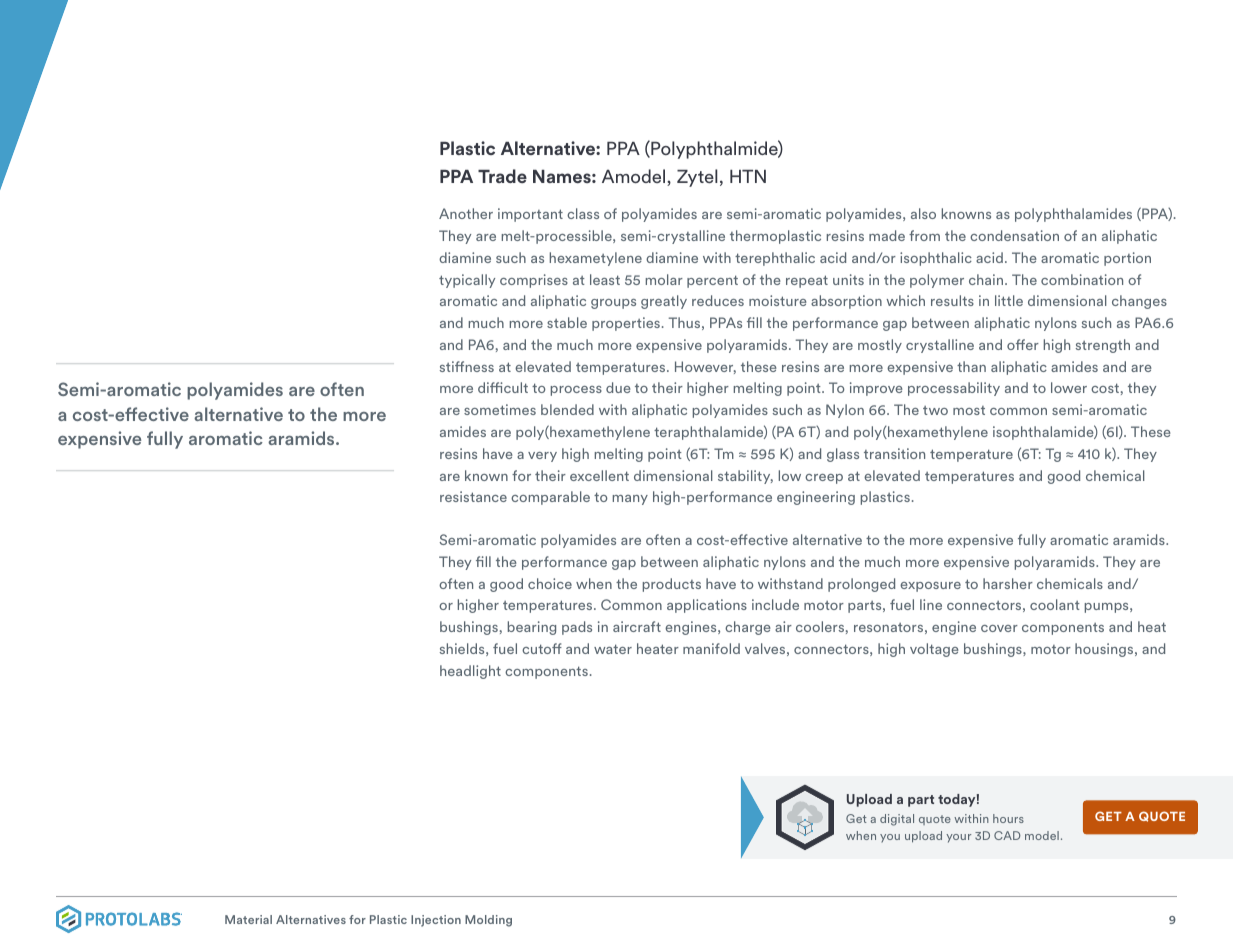  I want to click on Injection, so click(436, 921).
